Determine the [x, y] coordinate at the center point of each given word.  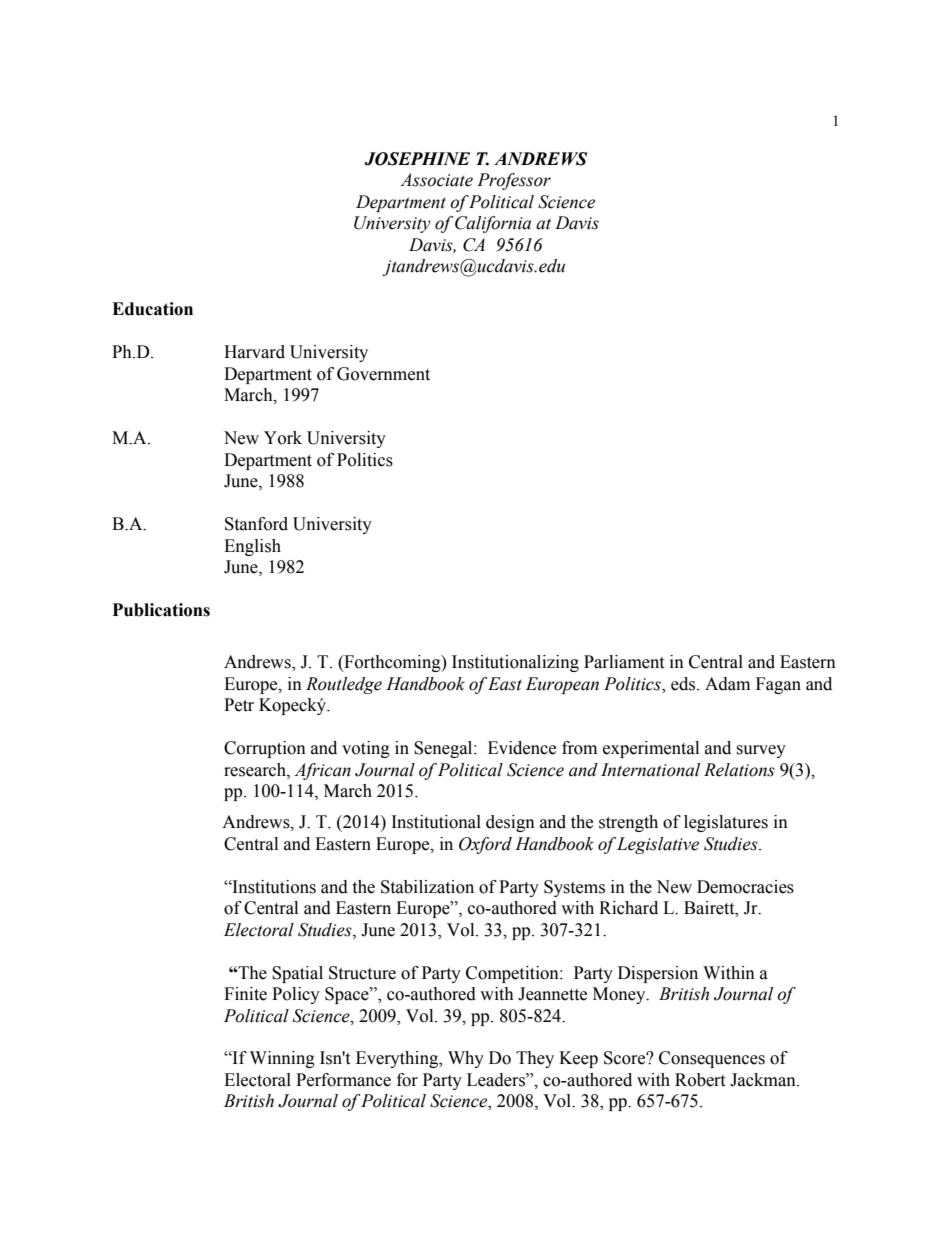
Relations [739, 770]
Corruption [265, 749]
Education [152, 309]
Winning [282, 1059]
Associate [436, 180]
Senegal [444, 749]
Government [383, 374]
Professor [514, 181]
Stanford [256, 524]
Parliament [624, 662]
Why [466, 1059]
